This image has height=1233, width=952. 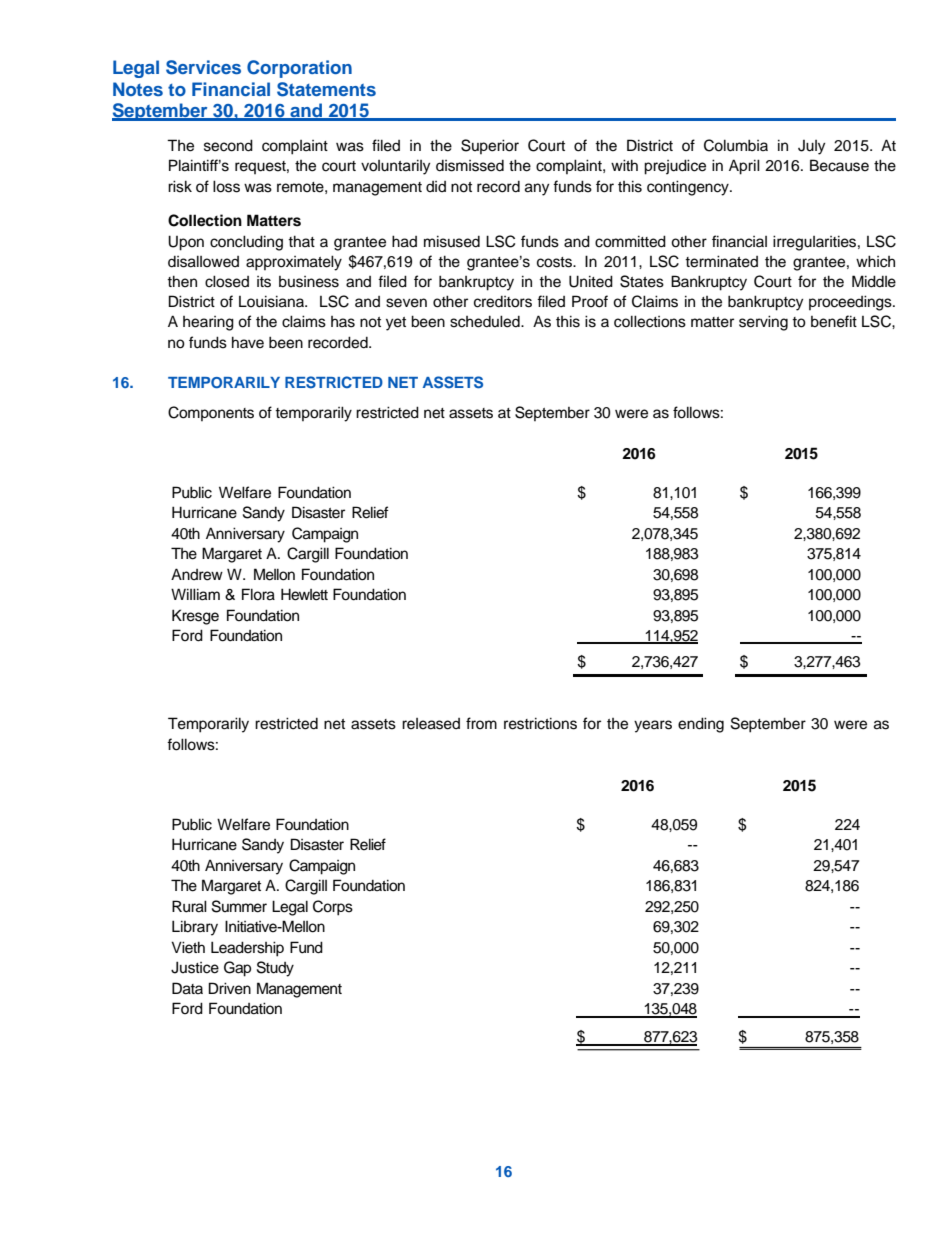 I want to click on serving, so click(x=763, y=323).
